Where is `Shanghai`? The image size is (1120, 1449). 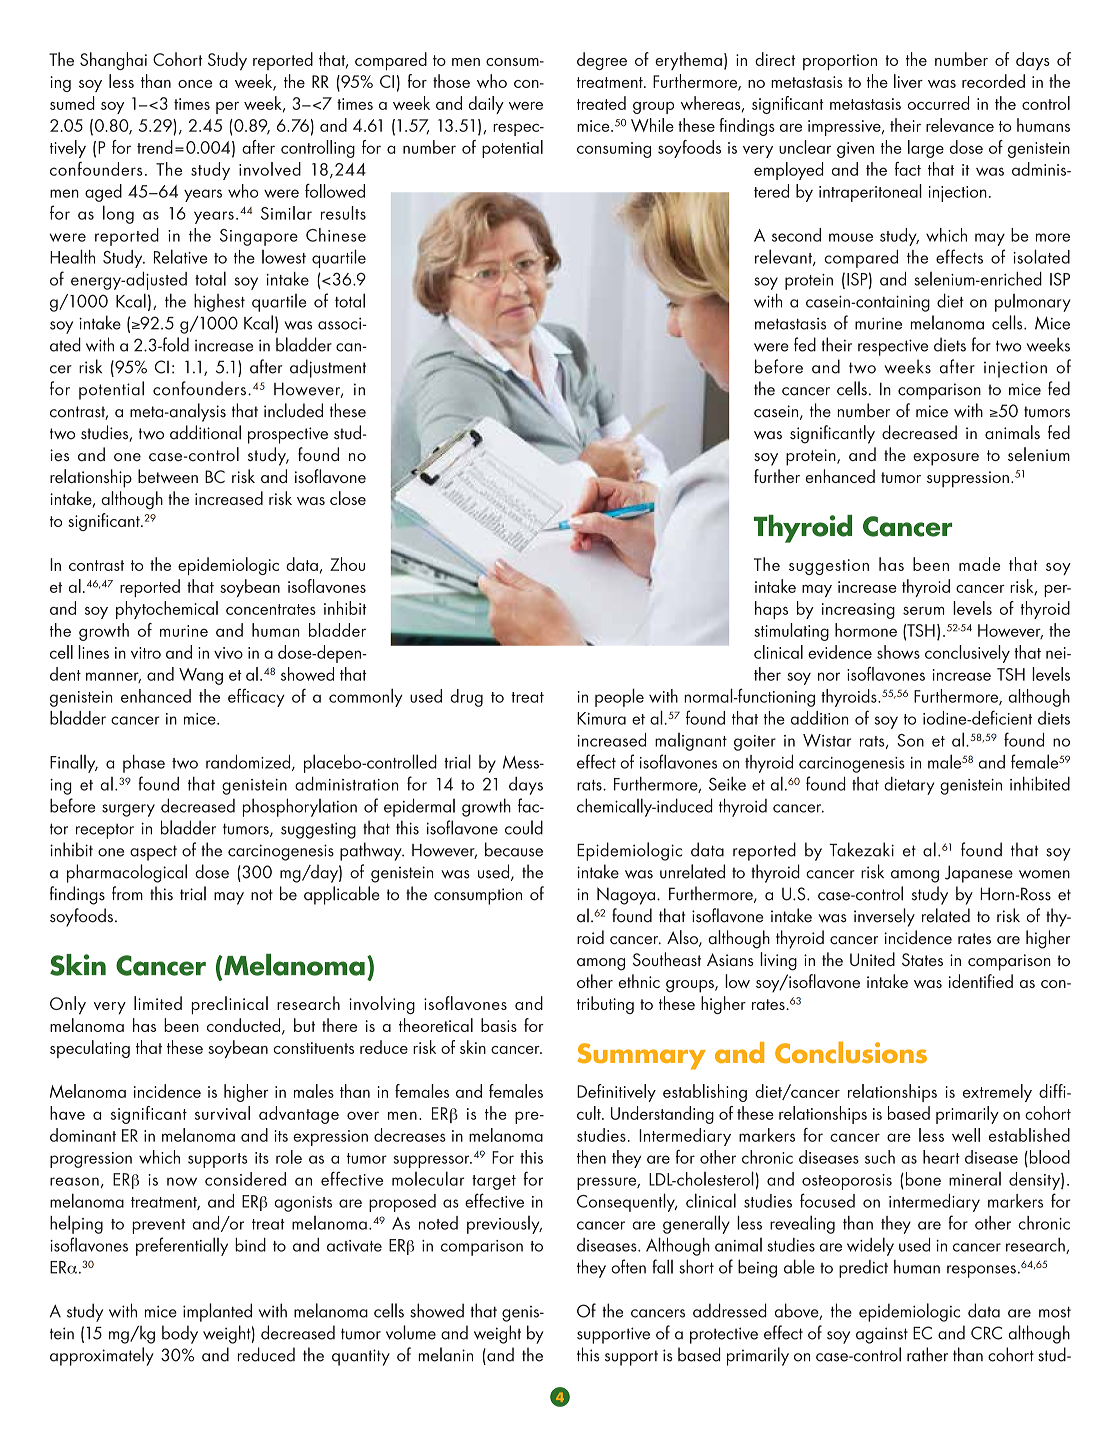
Shanghai is located at coordinates (113, 61).
